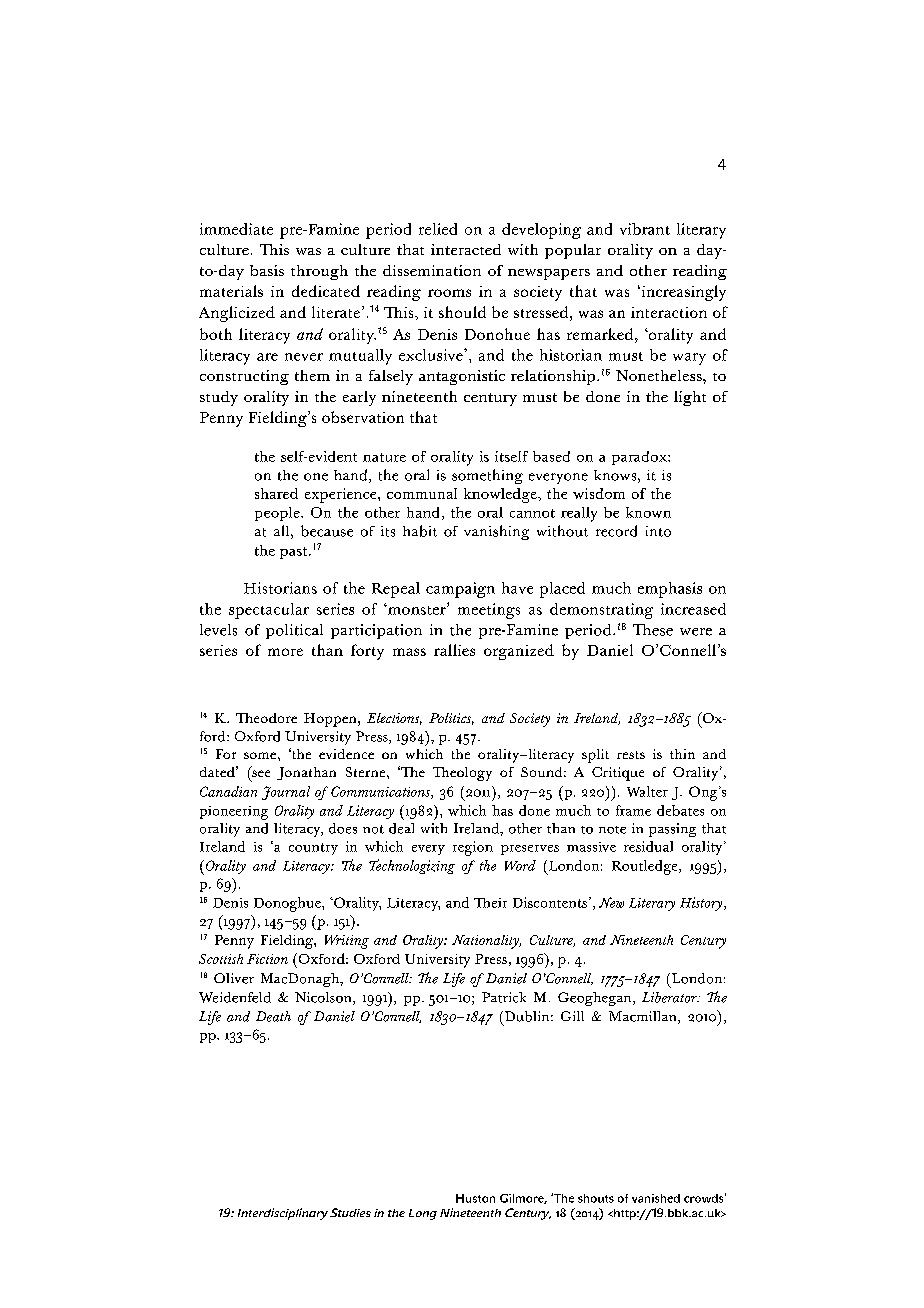 The width and height of the screenshot is (924, 1308). I want to click on Politics, so click(451, 719).
